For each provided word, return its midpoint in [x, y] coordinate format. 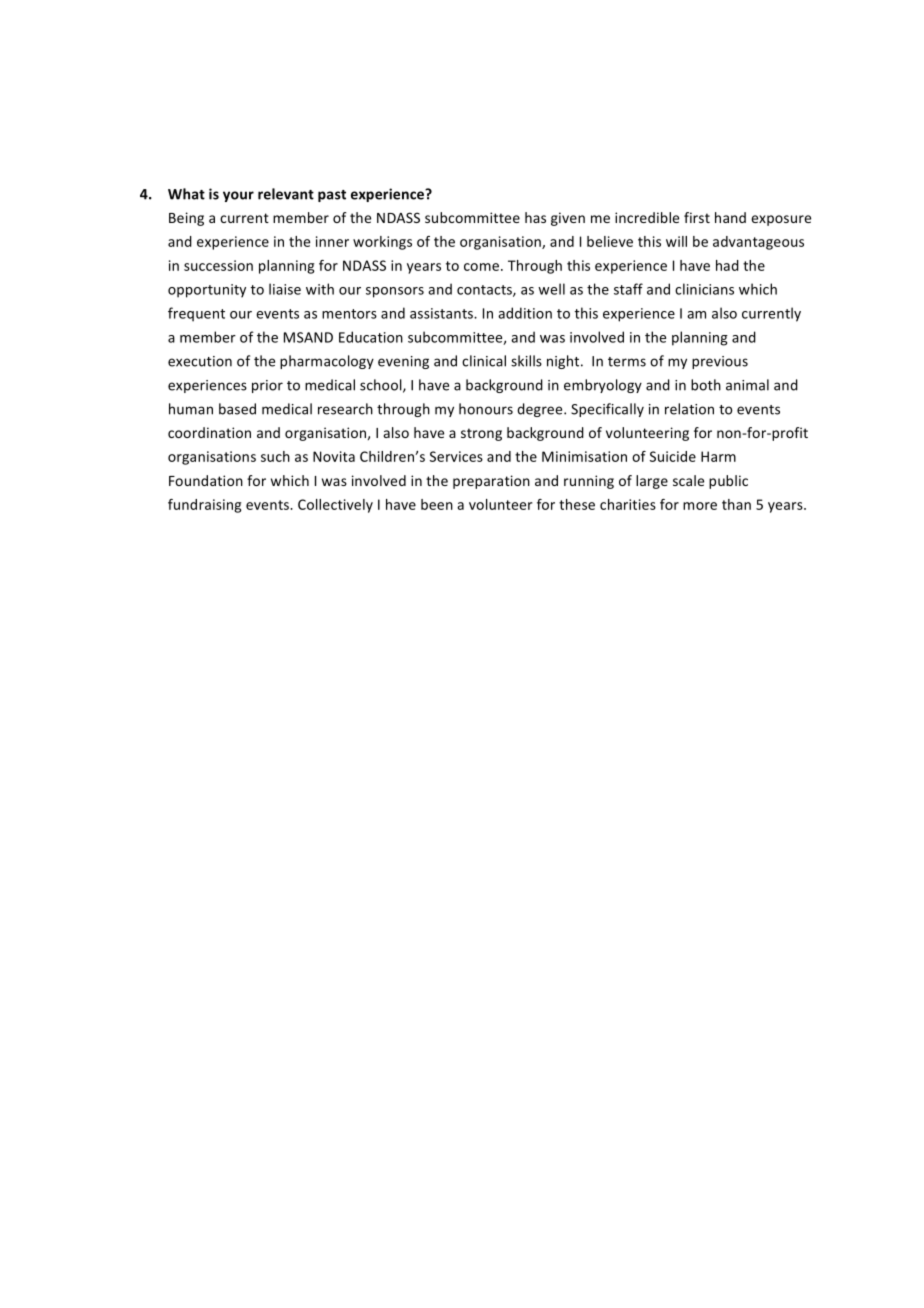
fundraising [204, 506]
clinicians [704, 289]
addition [525, 313]
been [437, 504]
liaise [285, 289]
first [697, 217]
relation [689, 409]
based [237, 409]
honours [486, 409]
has [535, 217]
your [238, 196]
